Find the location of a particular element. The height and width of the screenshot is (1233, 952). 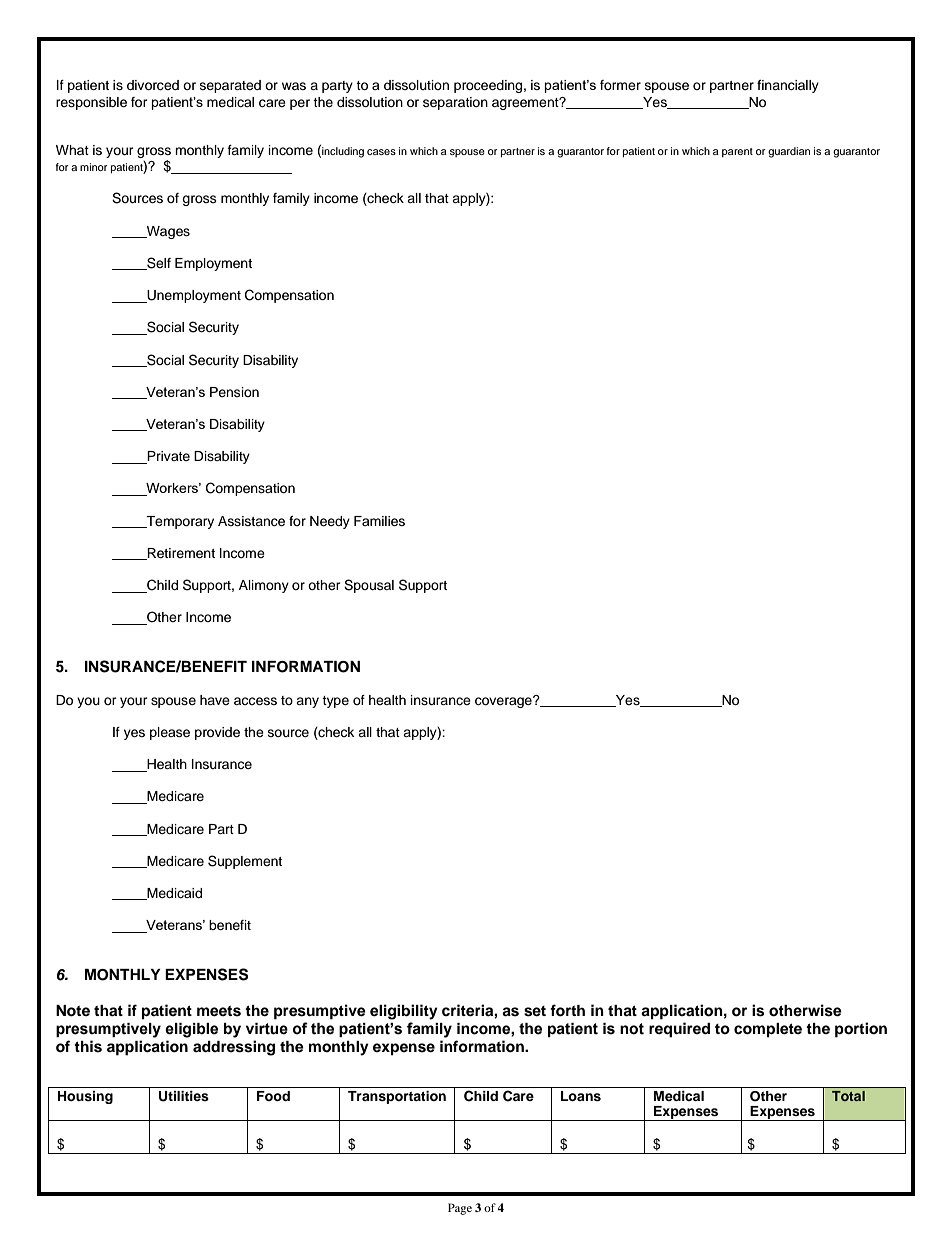

financially is located at coordinates (788, 86).
